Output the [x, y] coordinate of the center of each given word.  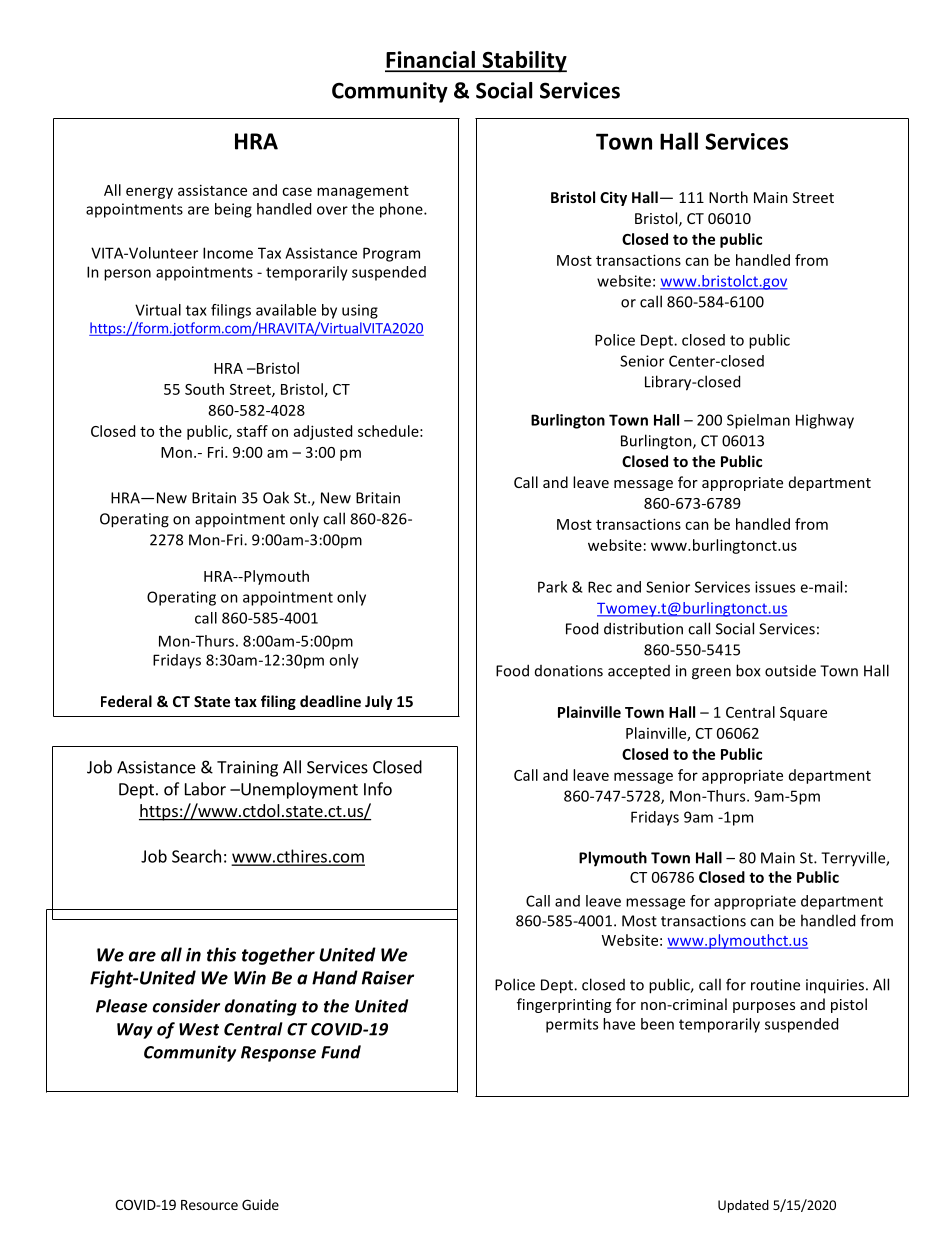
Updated [743, 1206]
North [728, 197]
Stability [523, 62]
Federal [126, 701]
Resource [209, 1205]
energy [149, 193]
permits [572, 1025]
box [748, 670]
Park [552, 587]
